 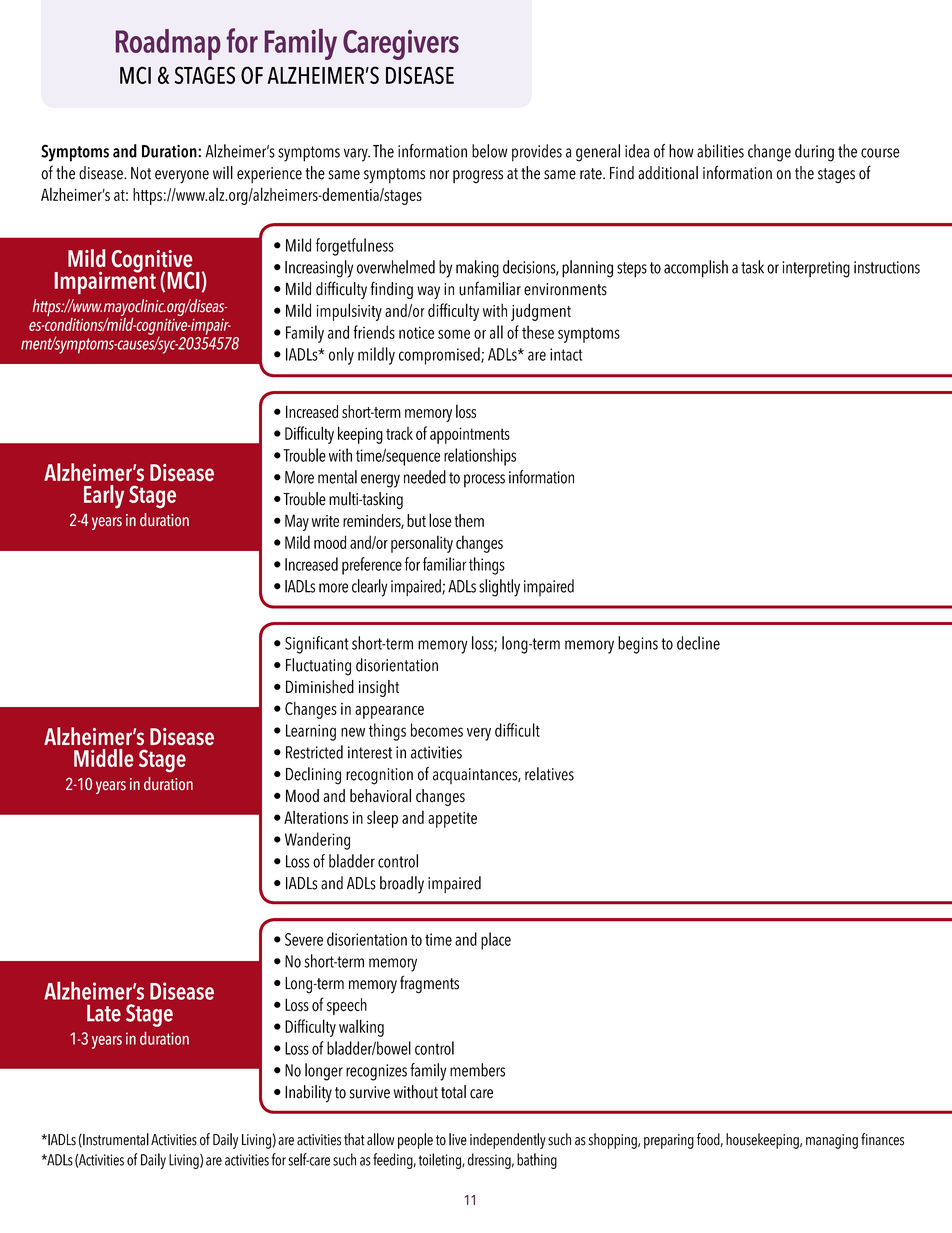 What do you see at coordinates (317, 645) in the screenshot?
I see `Significant` at bounding box center [317, 645].
